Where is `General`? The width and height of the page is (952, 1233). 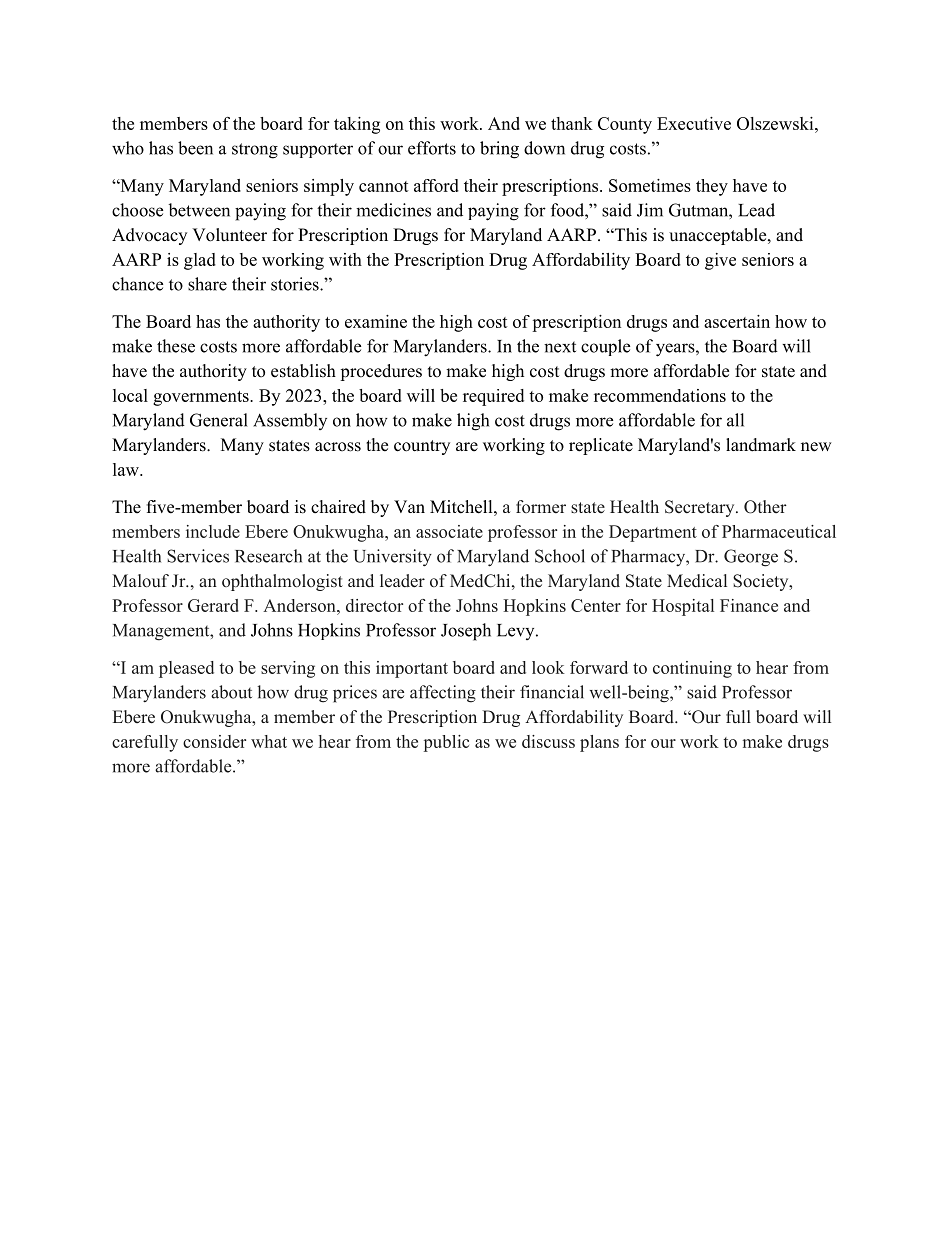 General is located at coordinates (219, 420).
